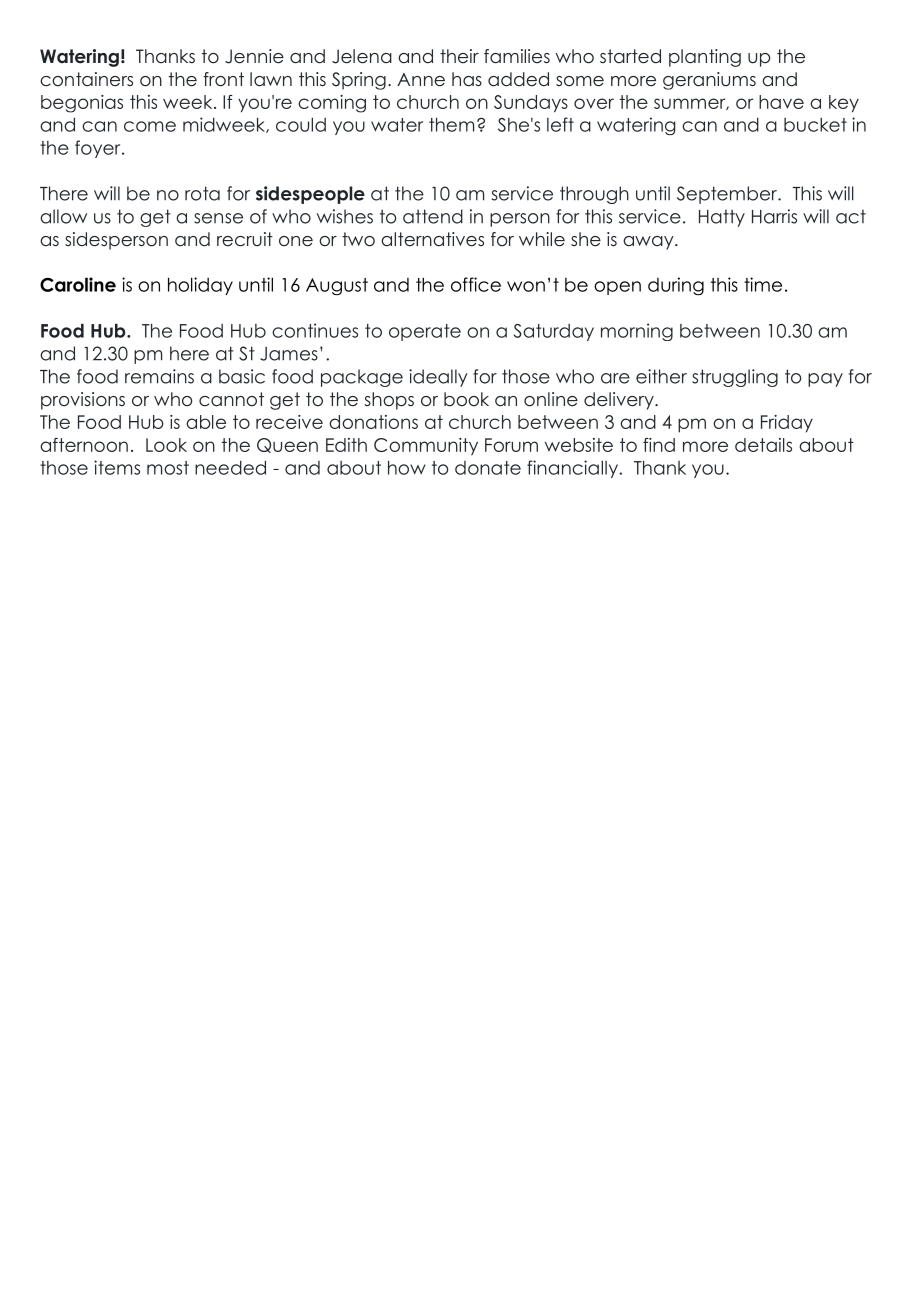 This screenshot has width=924, height=1308. What do you see at coordinates (705, 58) in the screenshot?
I see `planting` at bounding box center [705, 58].
